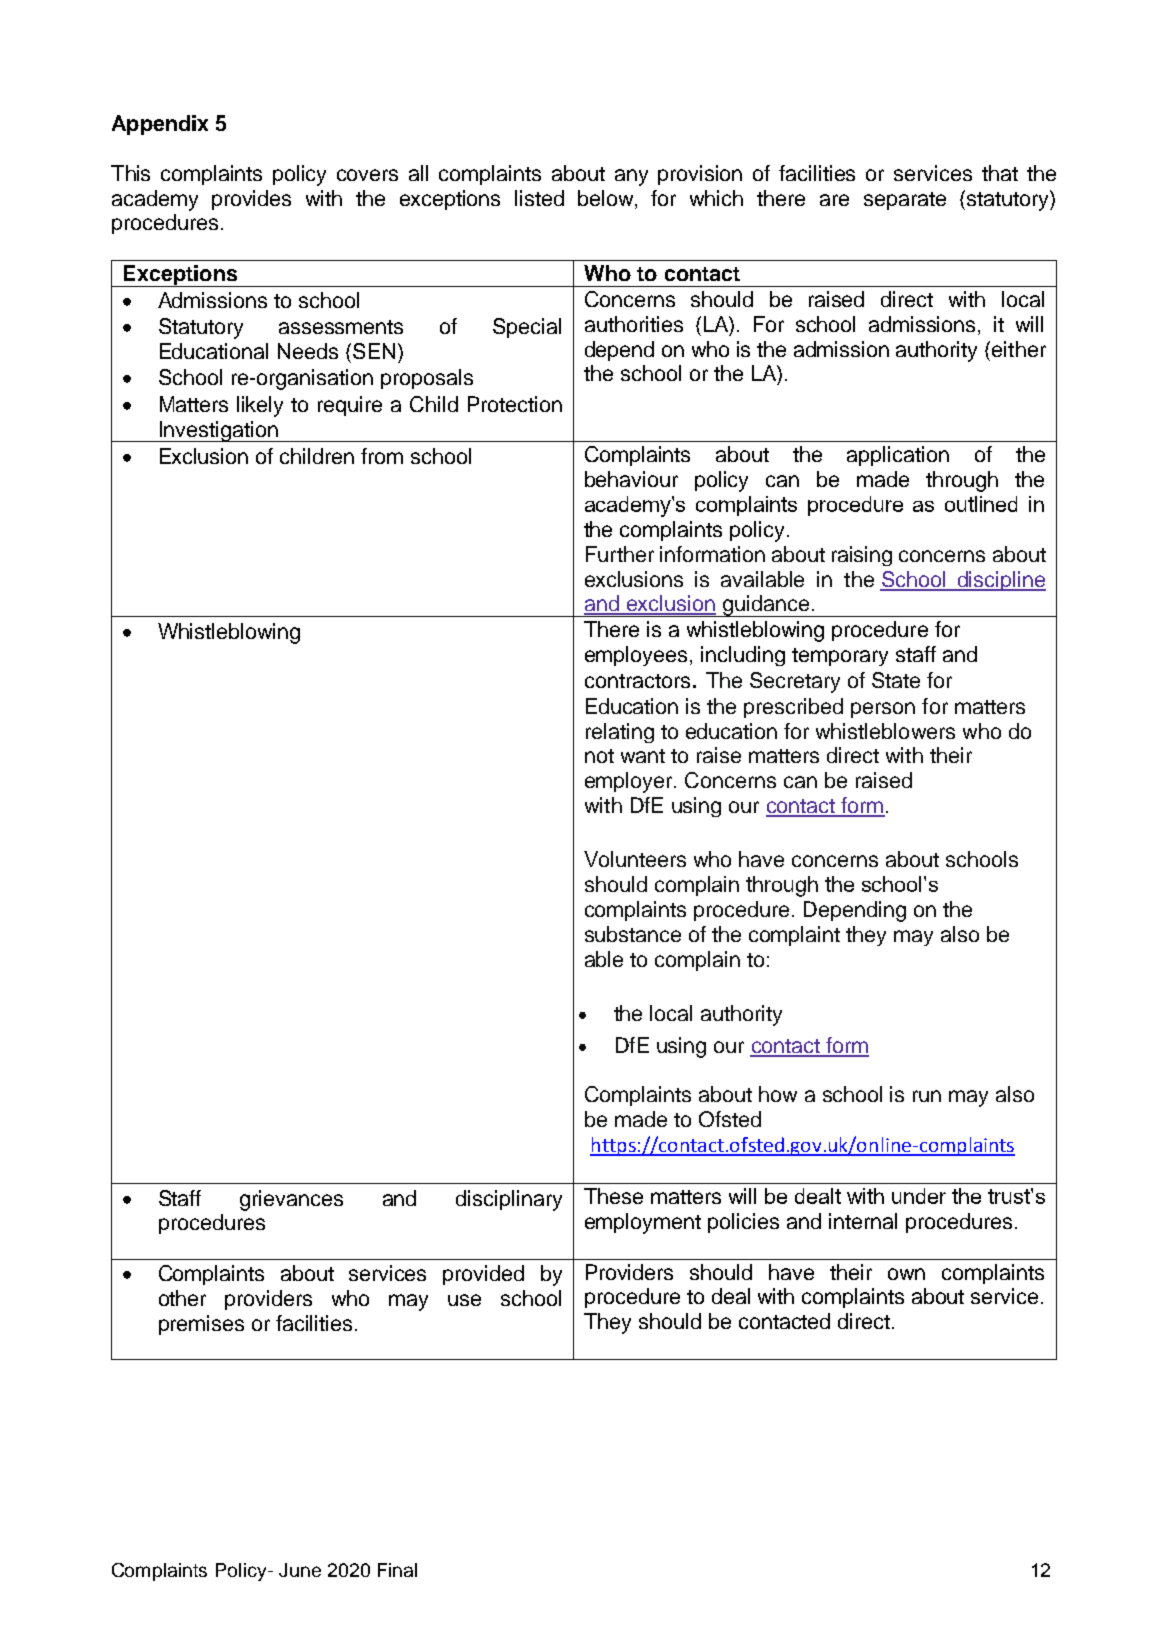 This screenshot has height=1651, width=1168. I want to click on State, so click(896, 680).
